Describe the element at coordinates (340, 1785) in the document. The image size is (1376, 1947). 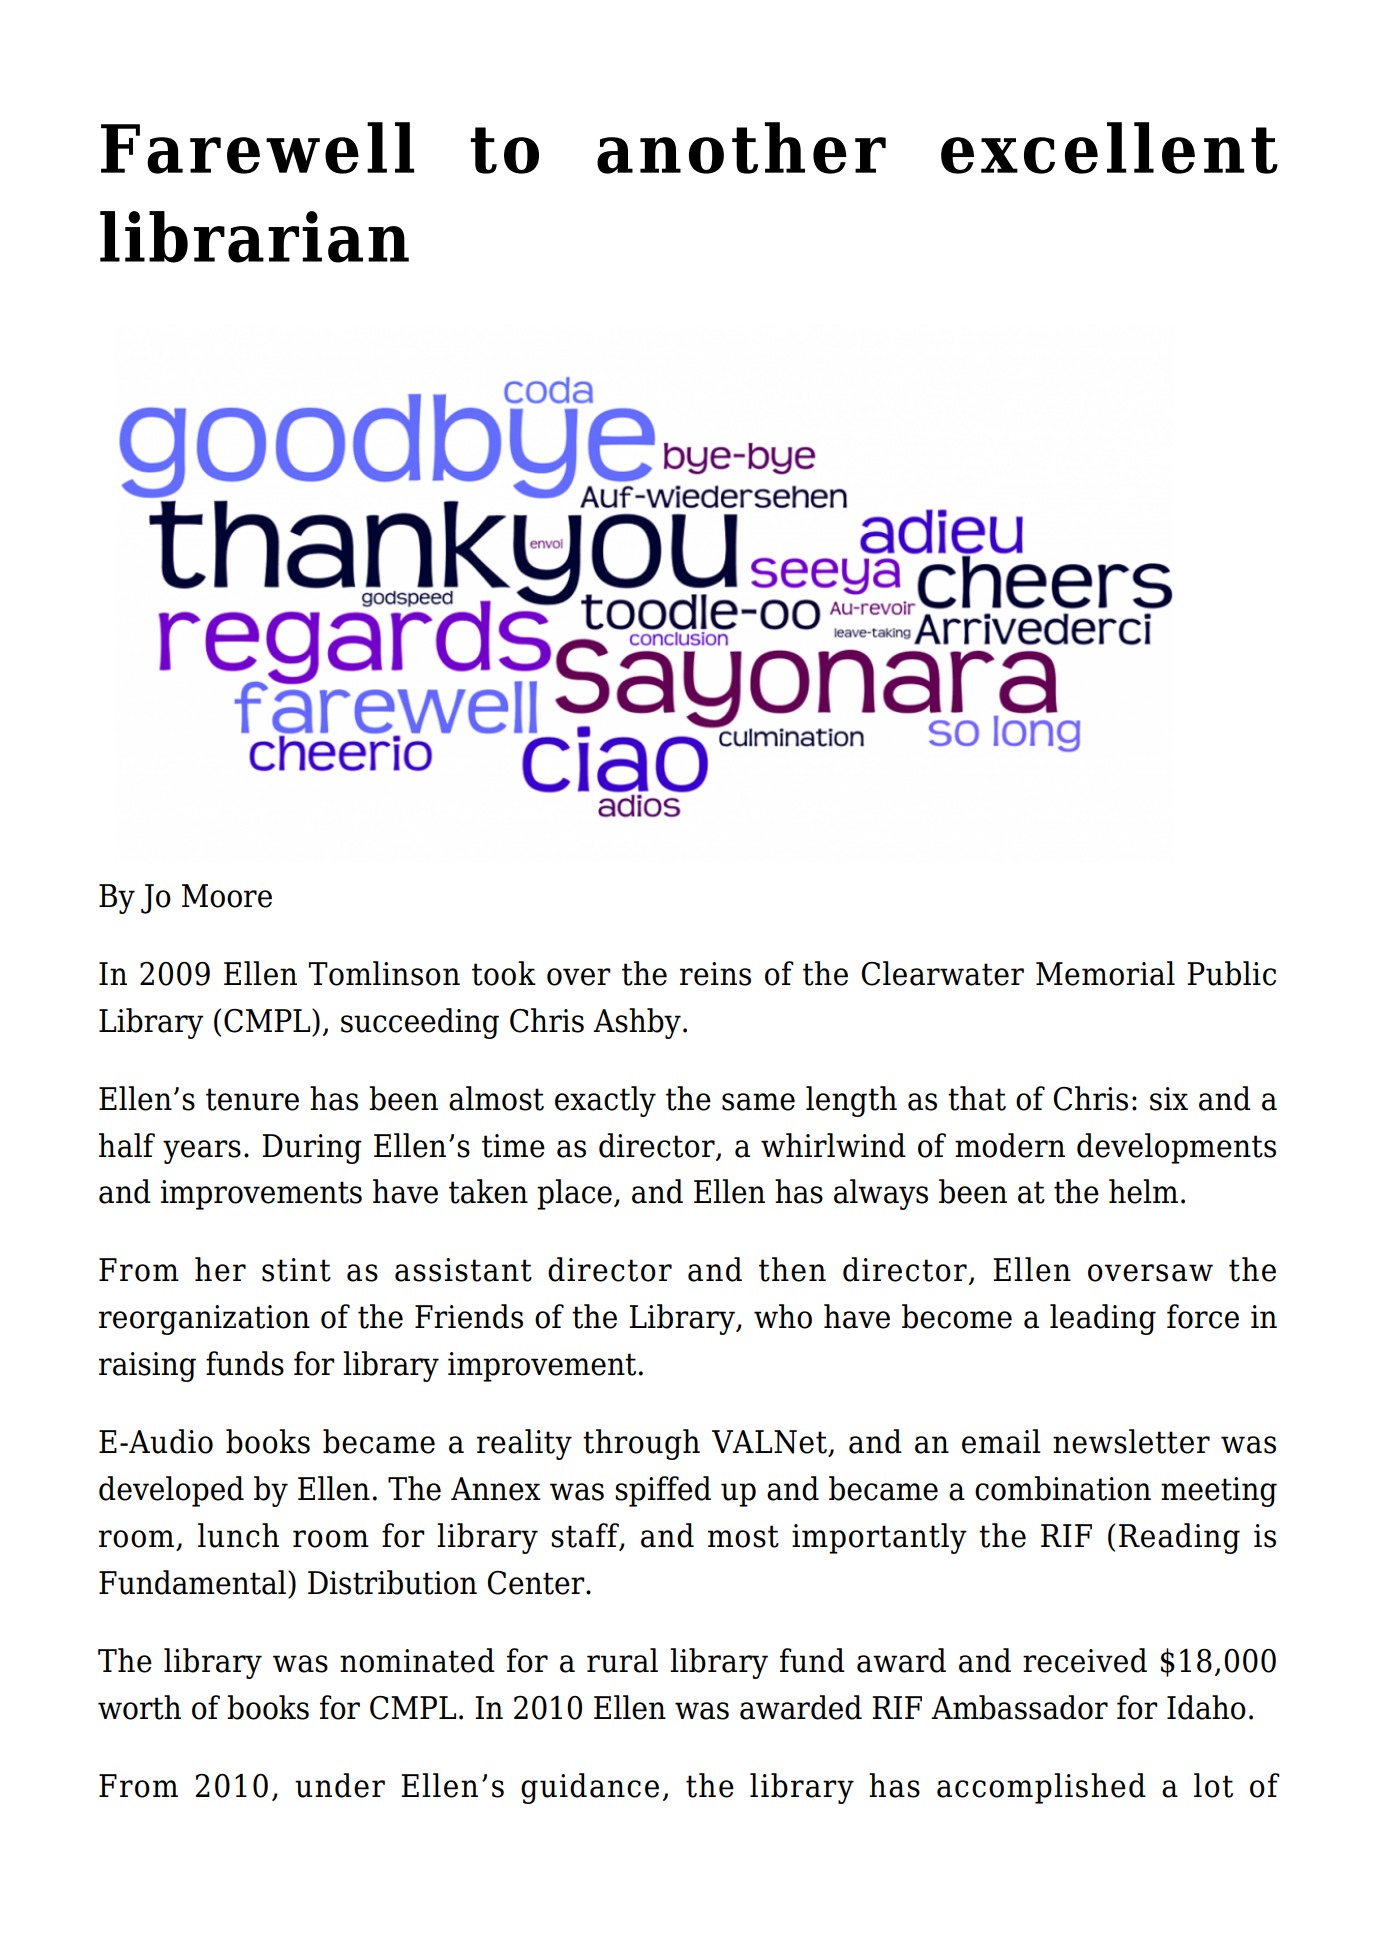
I see `under` at that location.
